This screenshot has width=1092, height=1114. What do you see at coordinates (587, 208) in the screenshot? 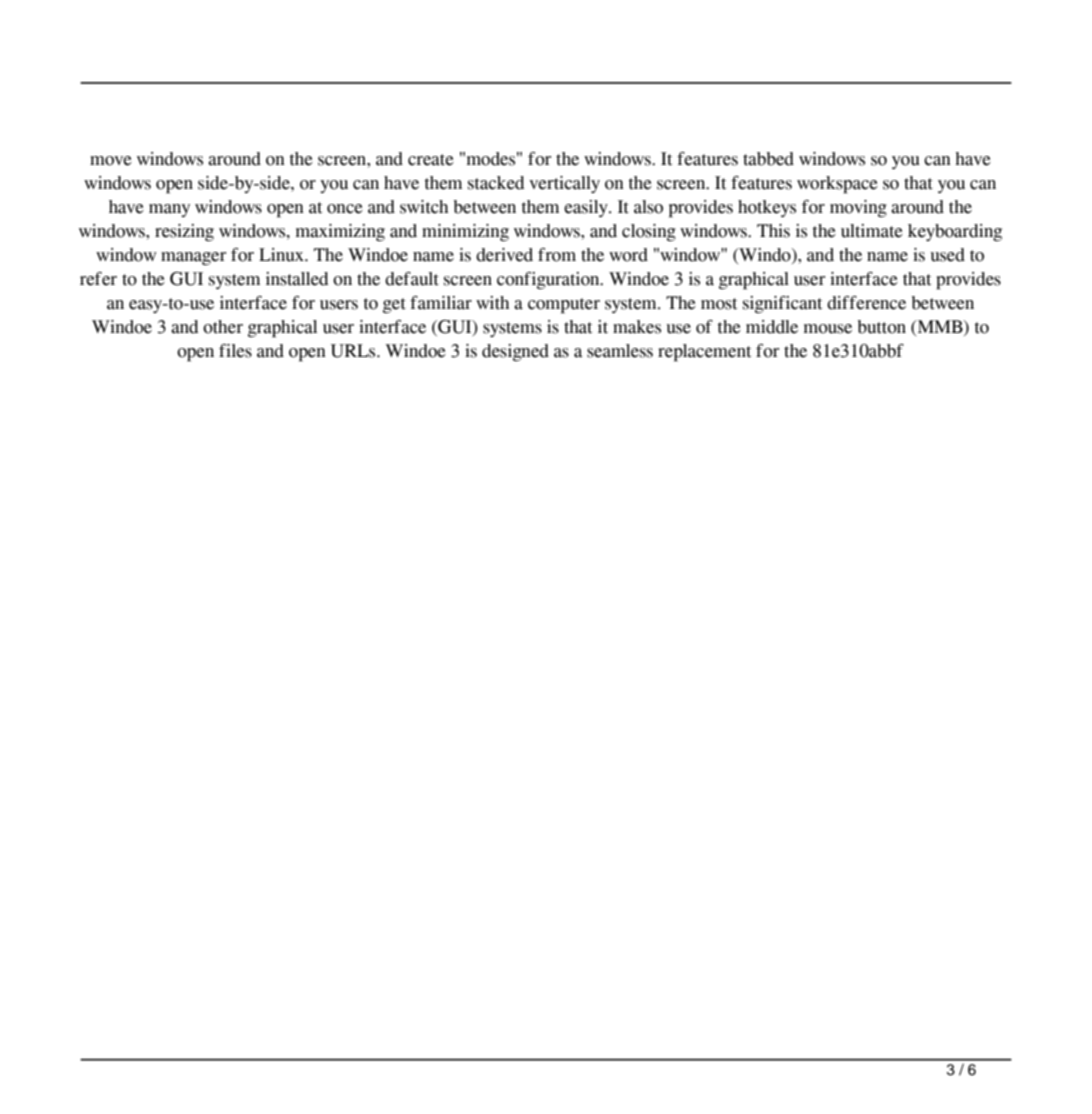
I see `easily` at bounding box center [587, 208].
